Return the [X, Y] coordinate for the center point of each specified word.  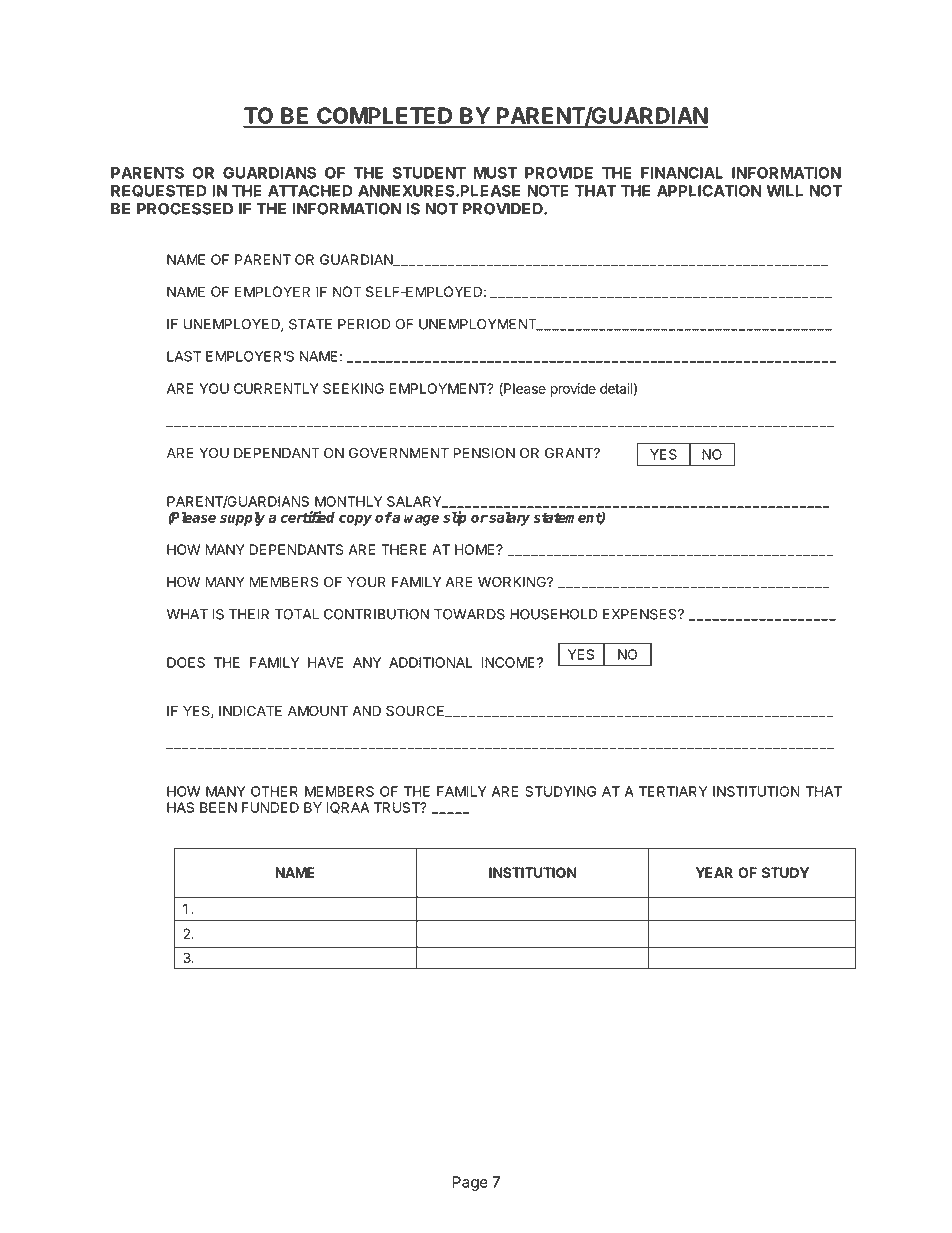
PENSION [484, 453]
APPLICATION [709, 191]
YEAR [714, 872]
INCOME [509, 662]
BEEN [218, 807]
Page [470, 1183]
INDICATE [250, 710]
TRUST [398, 807]
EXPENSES [641, 614]
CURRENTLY [276, 388]
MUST [495, 173]
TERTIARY [673, 791]
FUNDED [270, 807]
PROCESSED [185, 209]
